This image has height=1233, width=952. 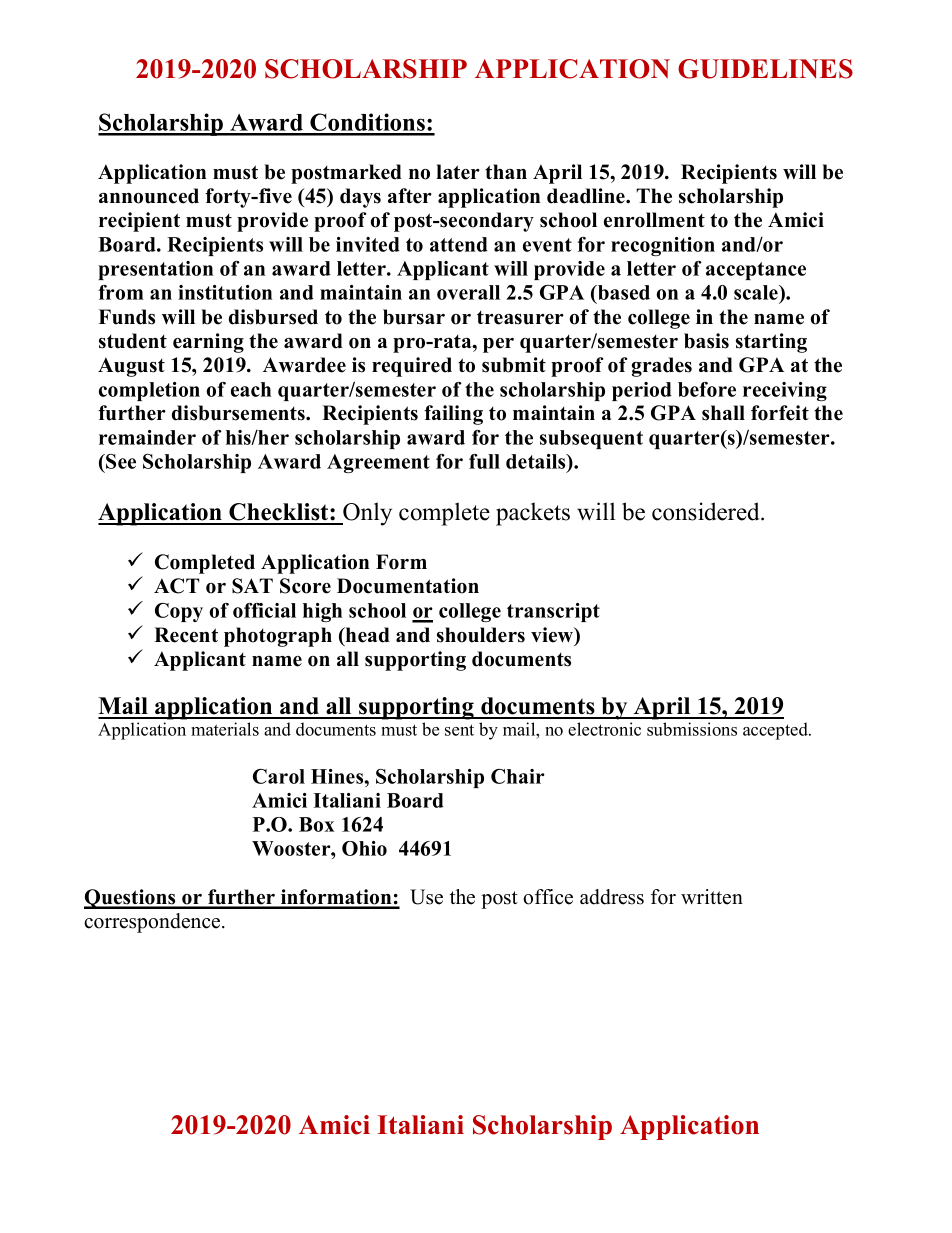 What do you see at coordinates (706, 341) in the image?
I see `basis` at bounding box center [706, 341].
